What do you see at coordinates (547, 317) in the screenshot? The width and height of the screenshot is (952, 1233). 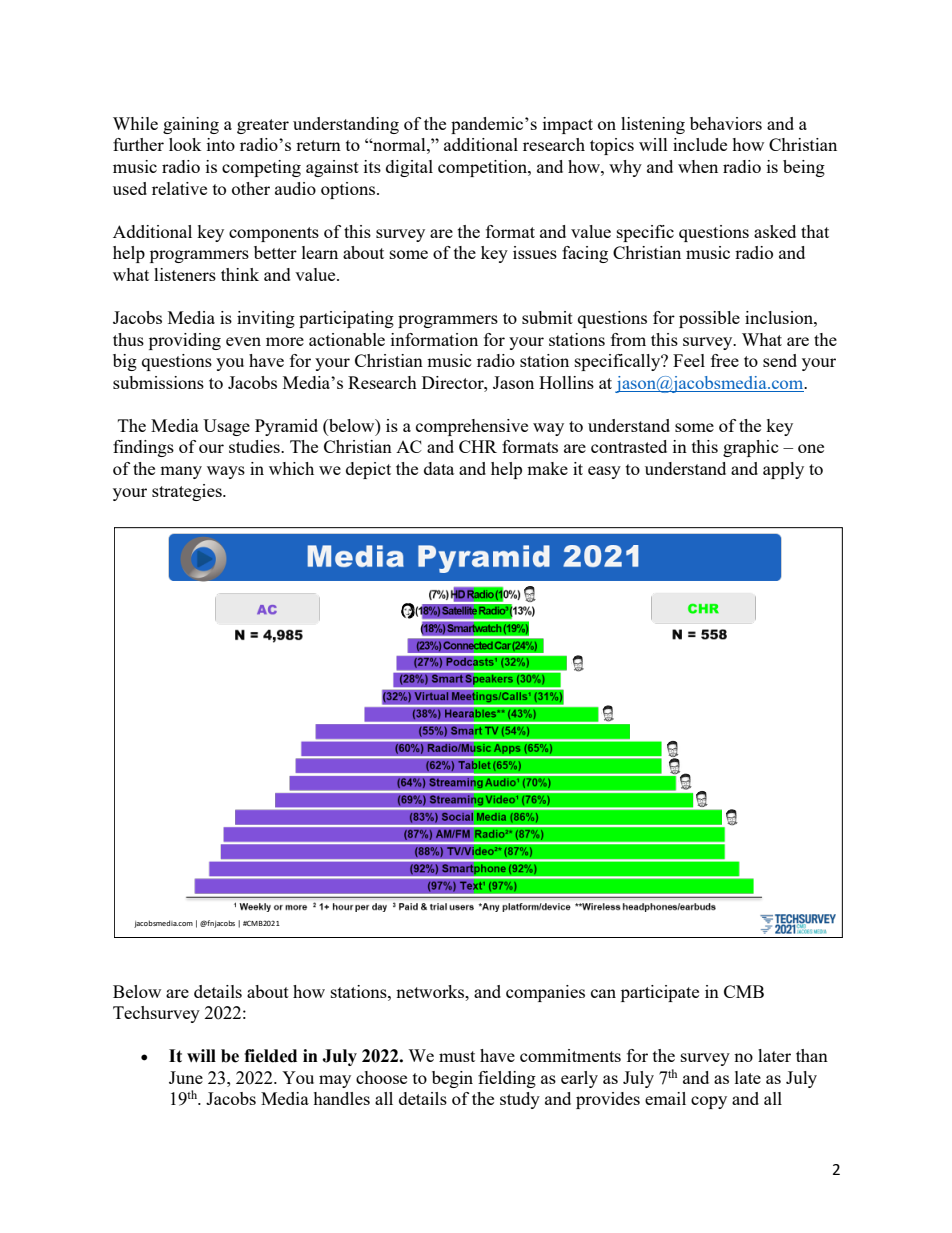 I see `submit` at bounding box center [547, 317].
